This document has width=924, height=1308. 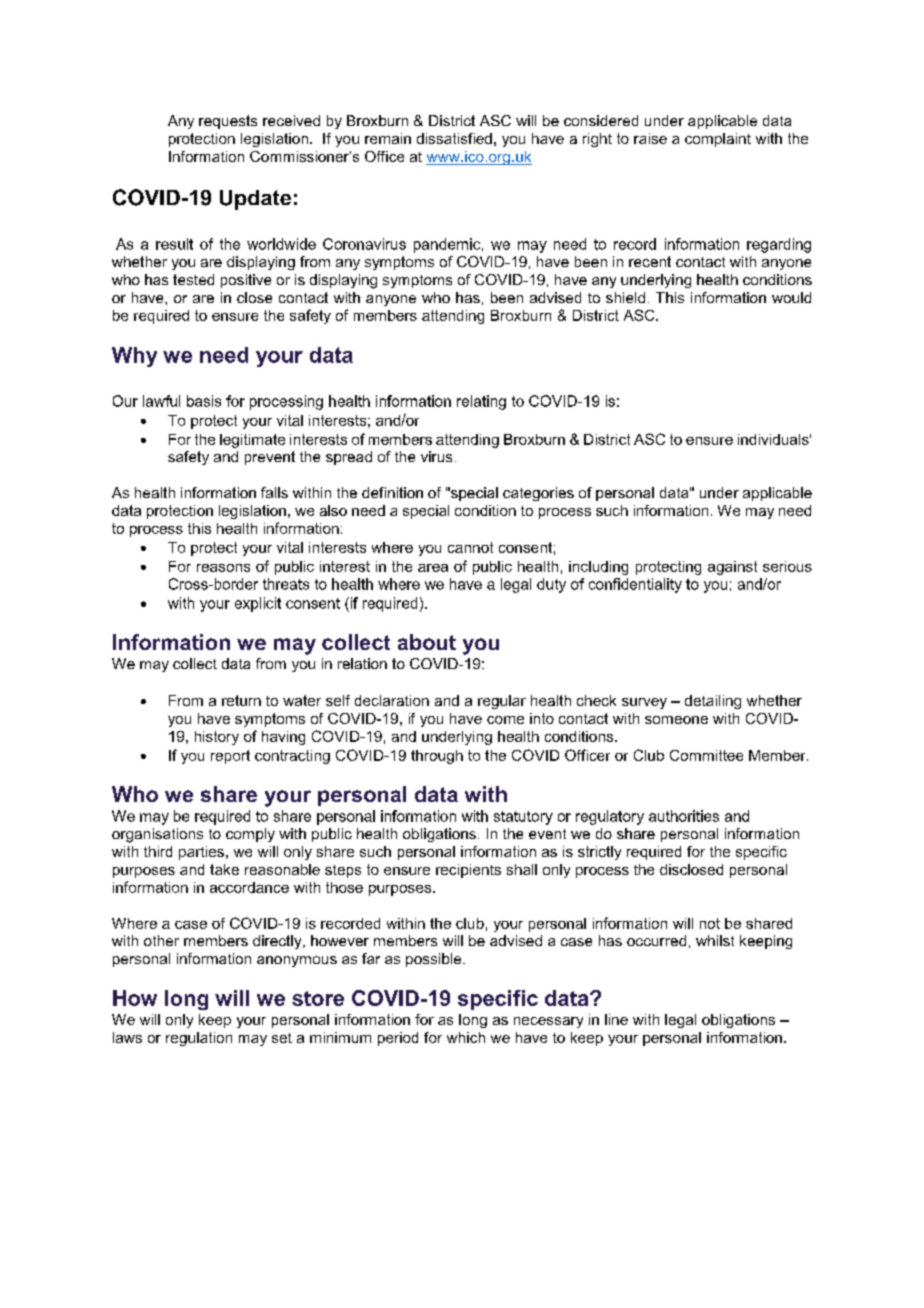 I want to click on falls, so click(x=274, y=492).
